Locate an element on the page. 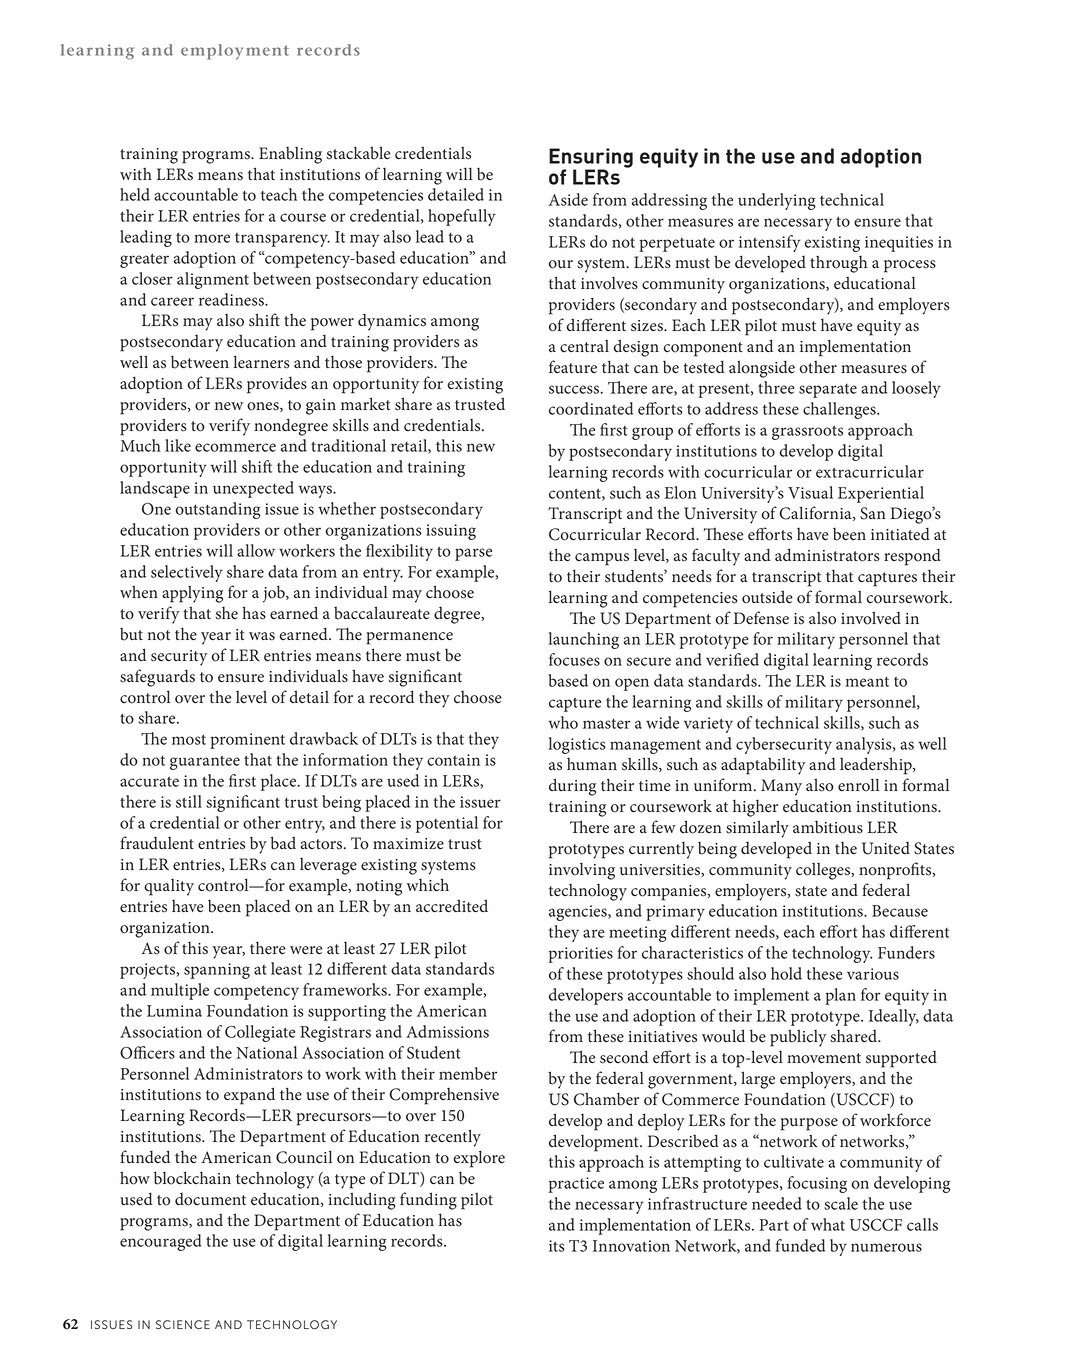 This document has height=1365, width=1067. who is located at coordinates (563, 722).
